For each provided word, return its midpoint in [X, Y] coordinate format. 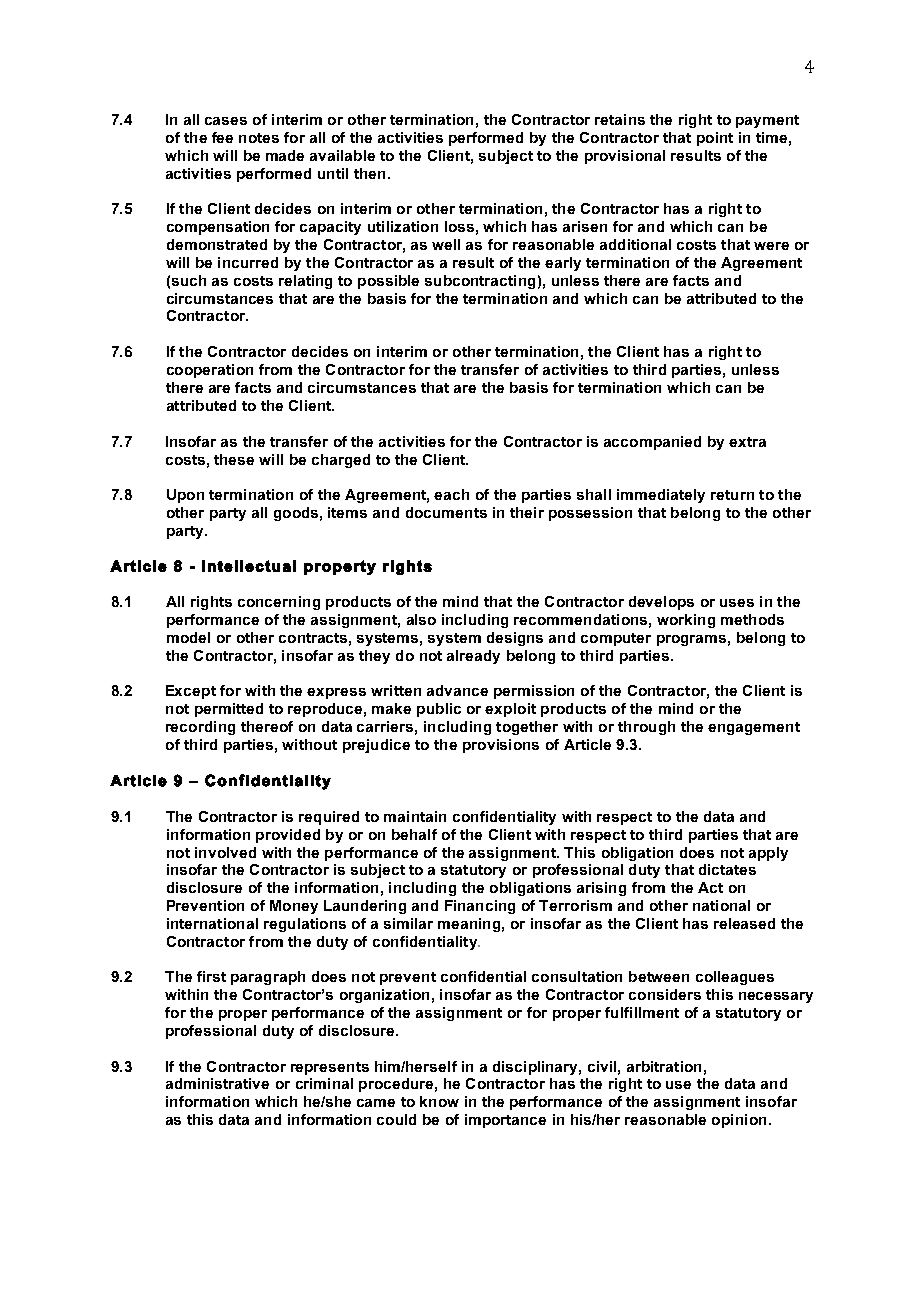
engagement [754, 728]
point [715, 139]
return [732, 495]
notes [259, 138]
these [234, 459]
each [451, 494]
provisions [501, 746]
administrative [217, 1083]
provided [288, 836]
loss [459, 226]
